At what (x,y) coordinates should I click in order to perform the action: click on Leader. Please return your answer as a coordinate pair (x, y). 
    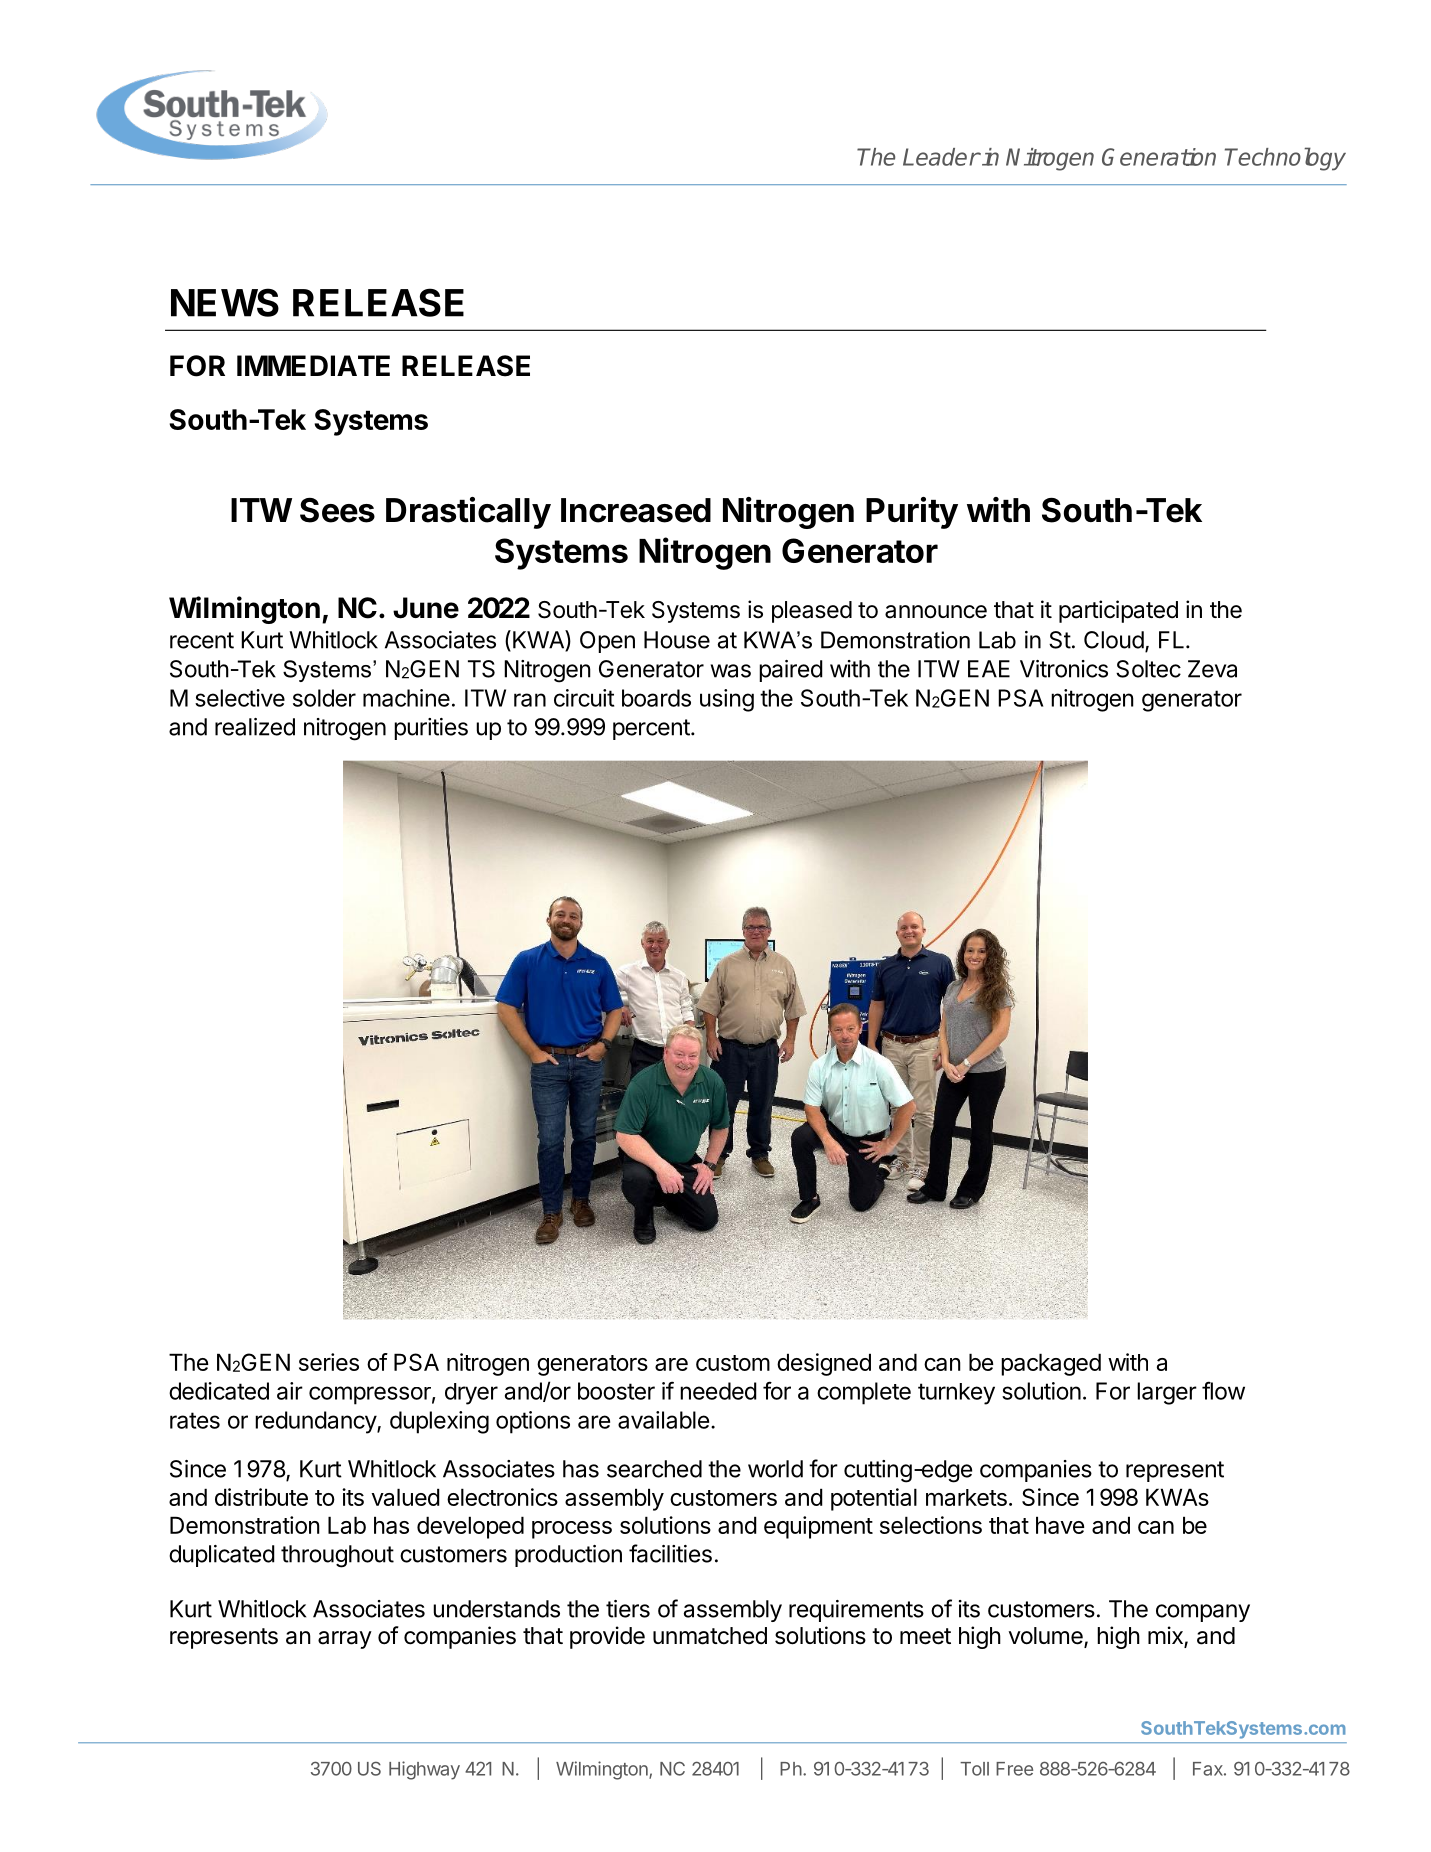
    Looking at the image, I should click on (941, 157).
